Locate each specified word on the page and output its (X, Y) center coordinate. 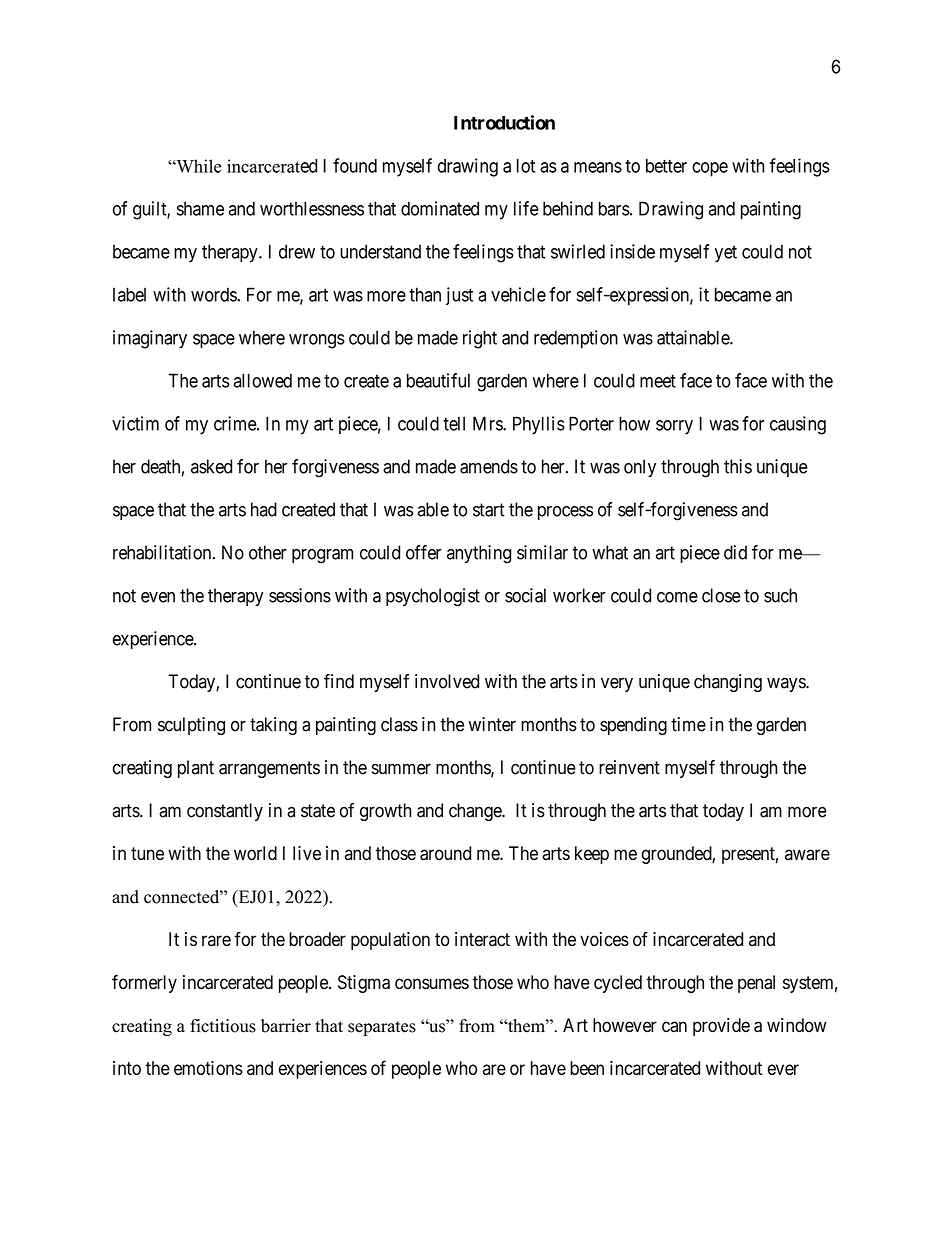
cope (710, 169)
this (738, 466)
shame (200, 208)
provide (721, 1027)
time (688, 724)
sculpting (191, 726)
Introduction (504, 122)
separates (382, 1028)
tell (454, 423)
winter (492, 724)
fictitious (223, 1026)
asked (211, 466)
